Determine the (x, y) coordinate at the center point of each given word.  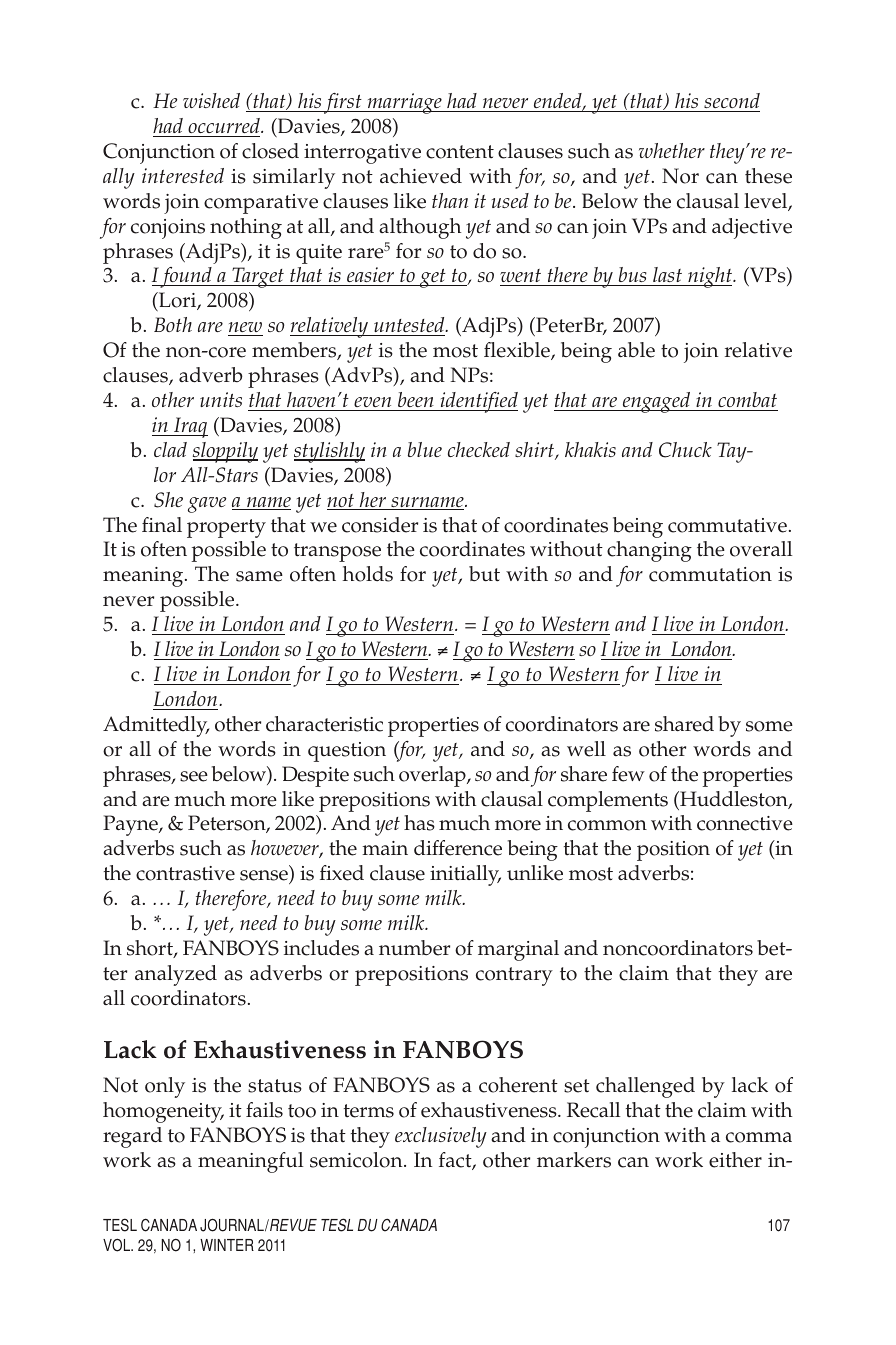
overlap (433, 776)
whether (672, 150)
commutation (710, 574)
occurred (225, 125)
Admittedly (156, 726)
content (460, 152)
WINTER (227, 1245)
